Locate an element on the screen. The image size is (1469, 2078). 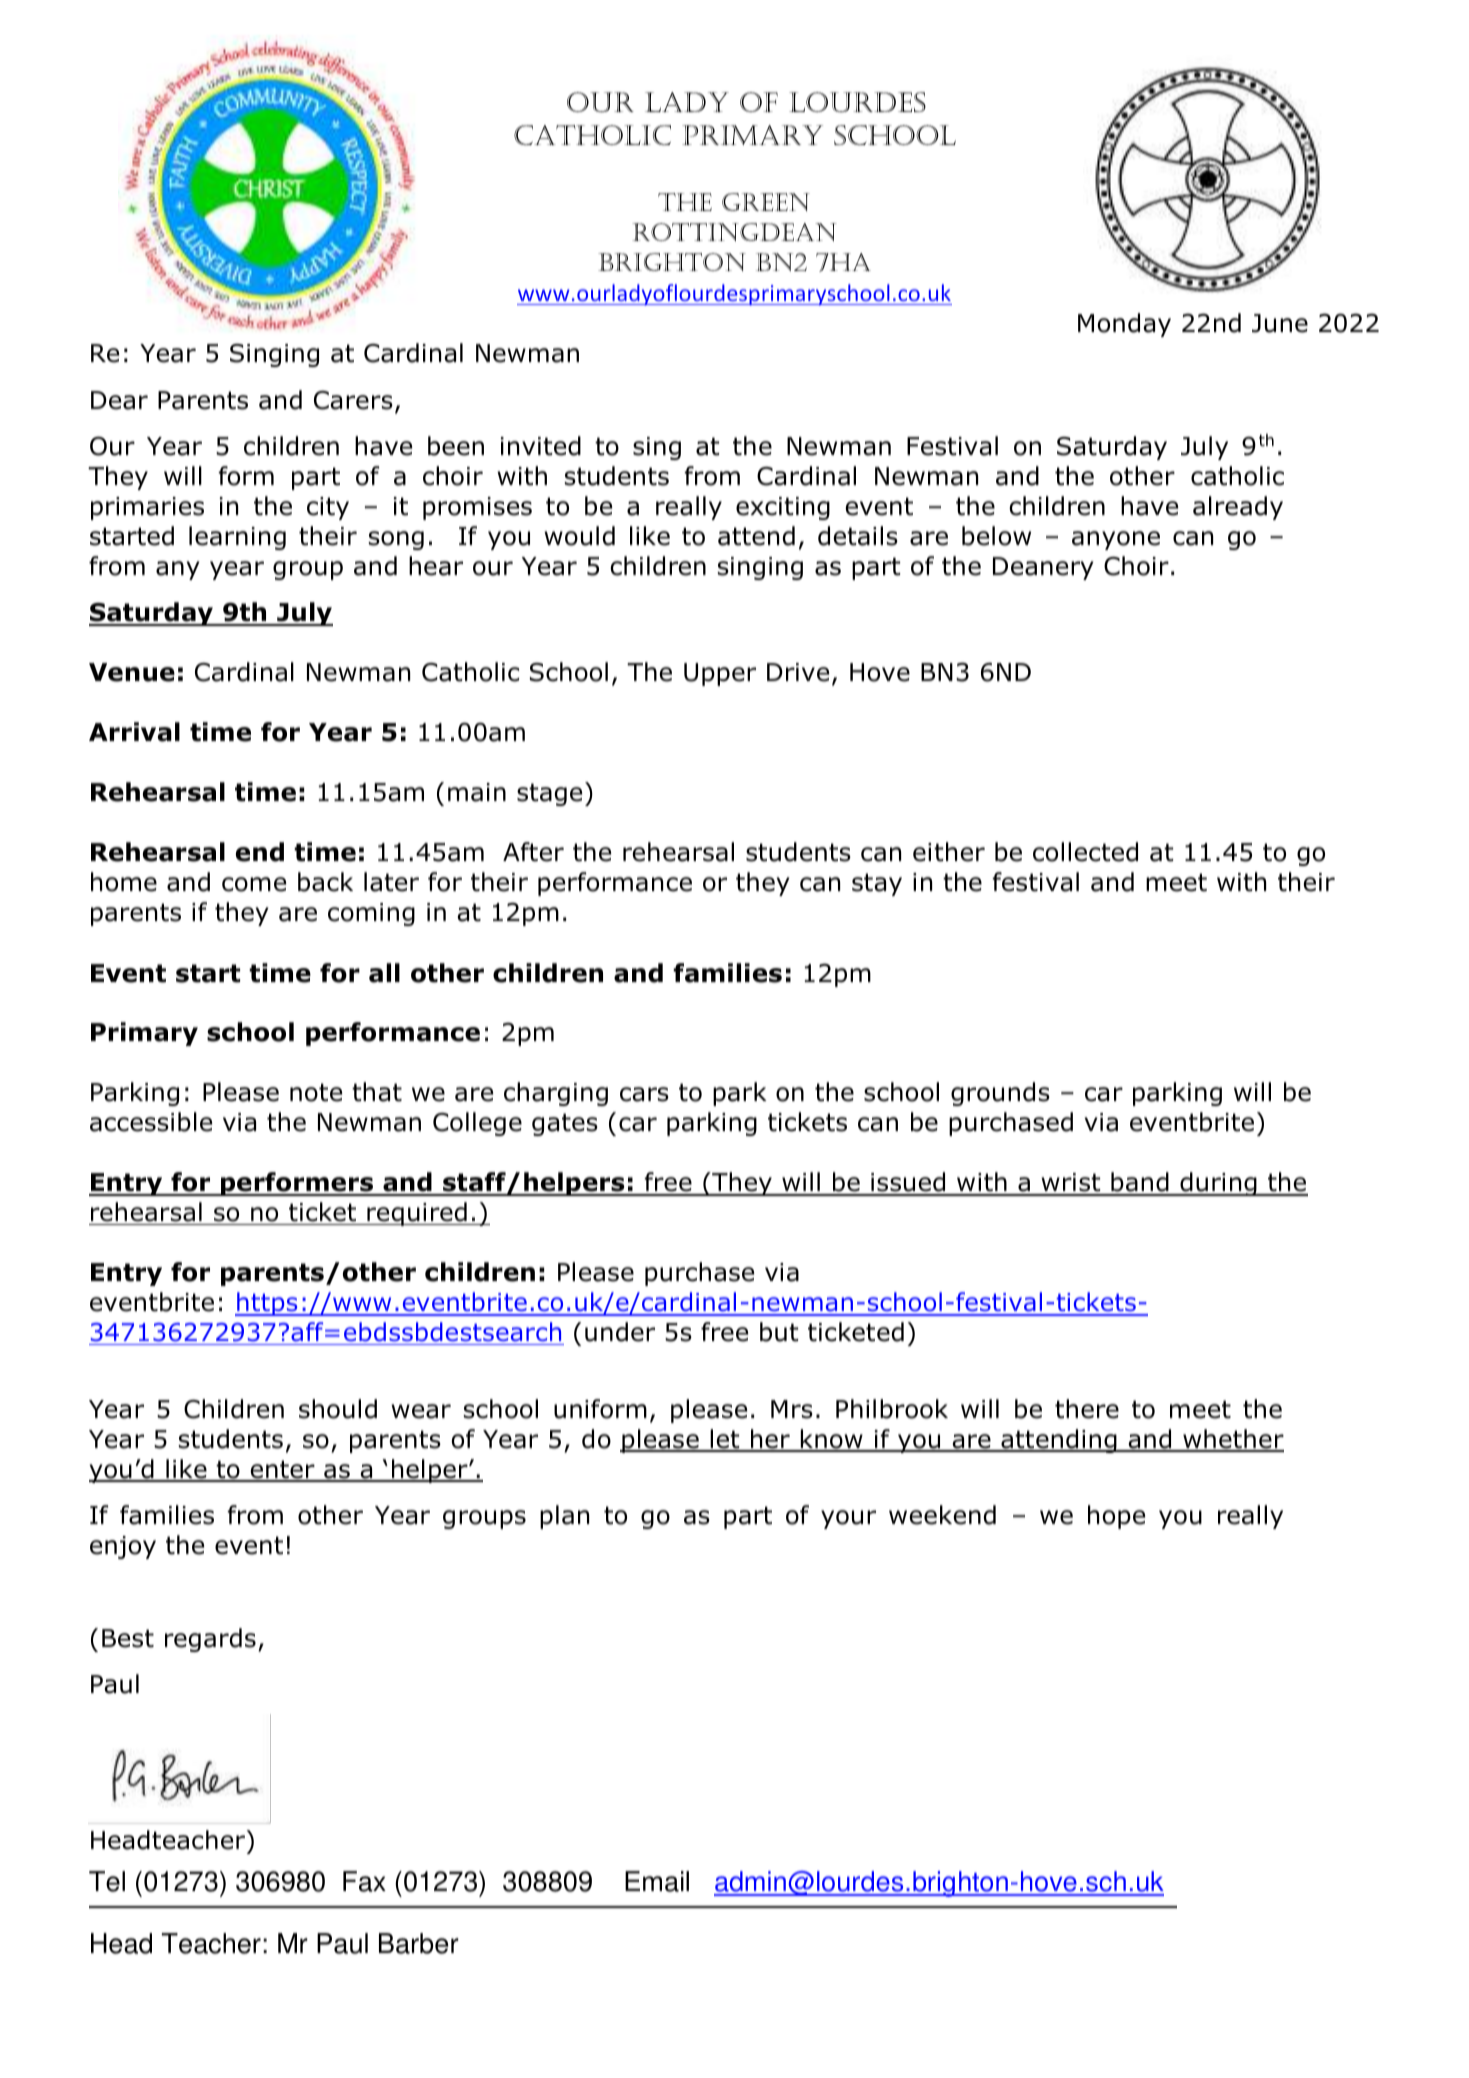
Green is located at coordinates (766, 202).
